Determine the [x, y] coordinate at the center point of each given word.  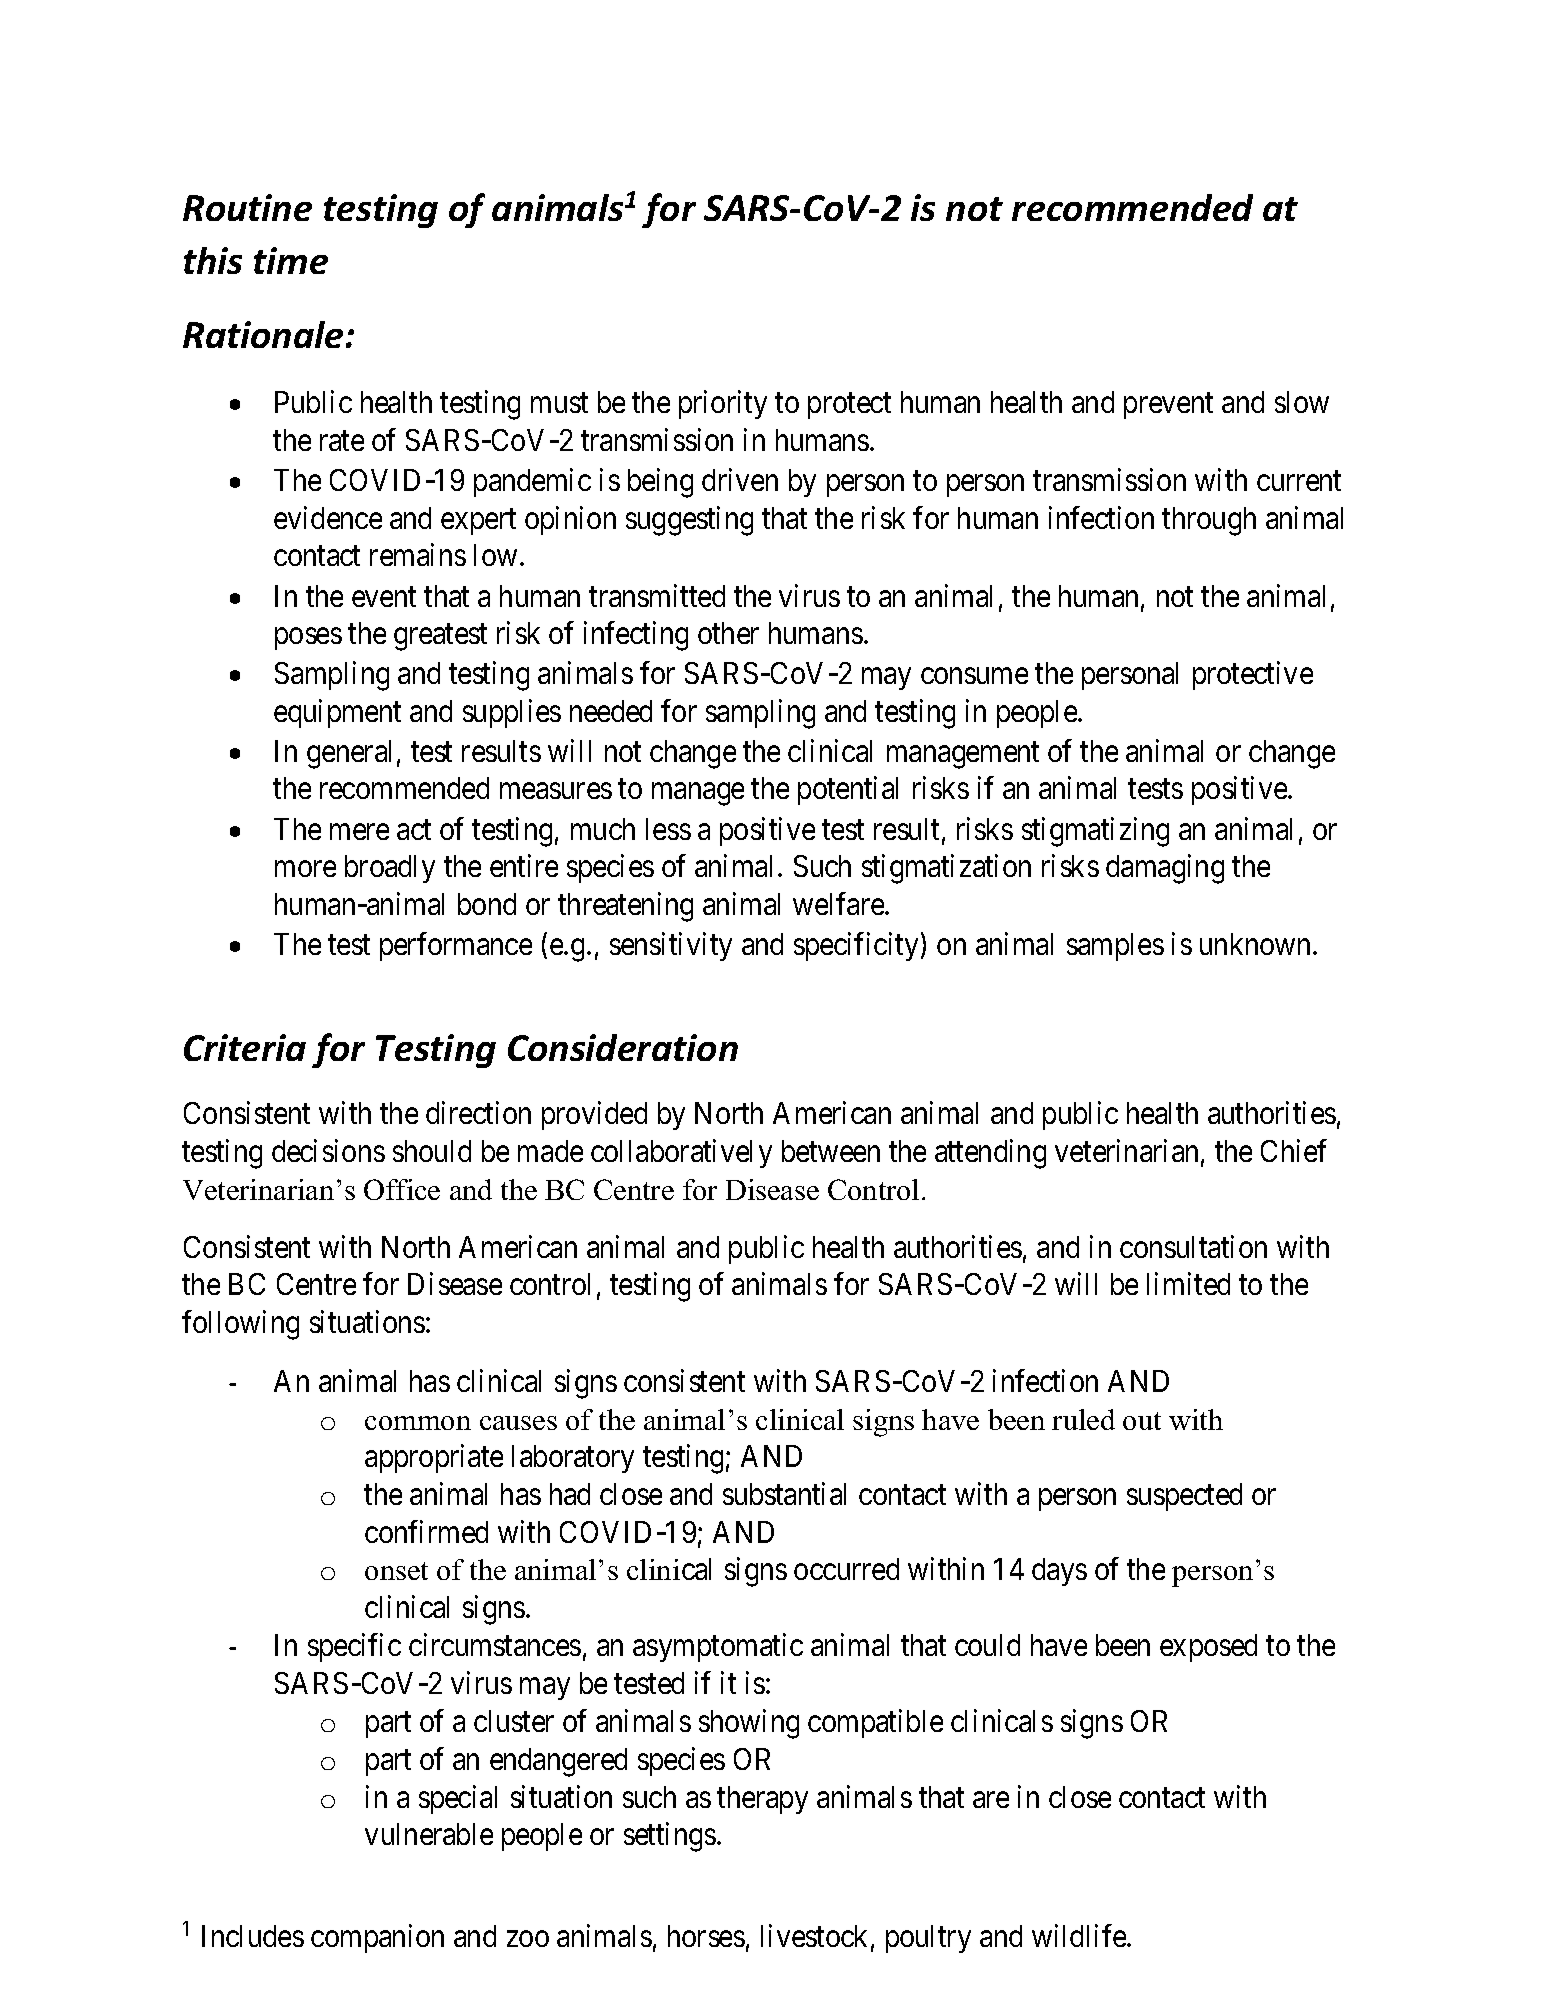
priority [723, 405]
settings [670, 1837]
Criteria [245, 1047]
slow [1302, 402]
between [831, 1151]
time [291, 260]
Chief [1294, 1150]
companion [377, 1938]
